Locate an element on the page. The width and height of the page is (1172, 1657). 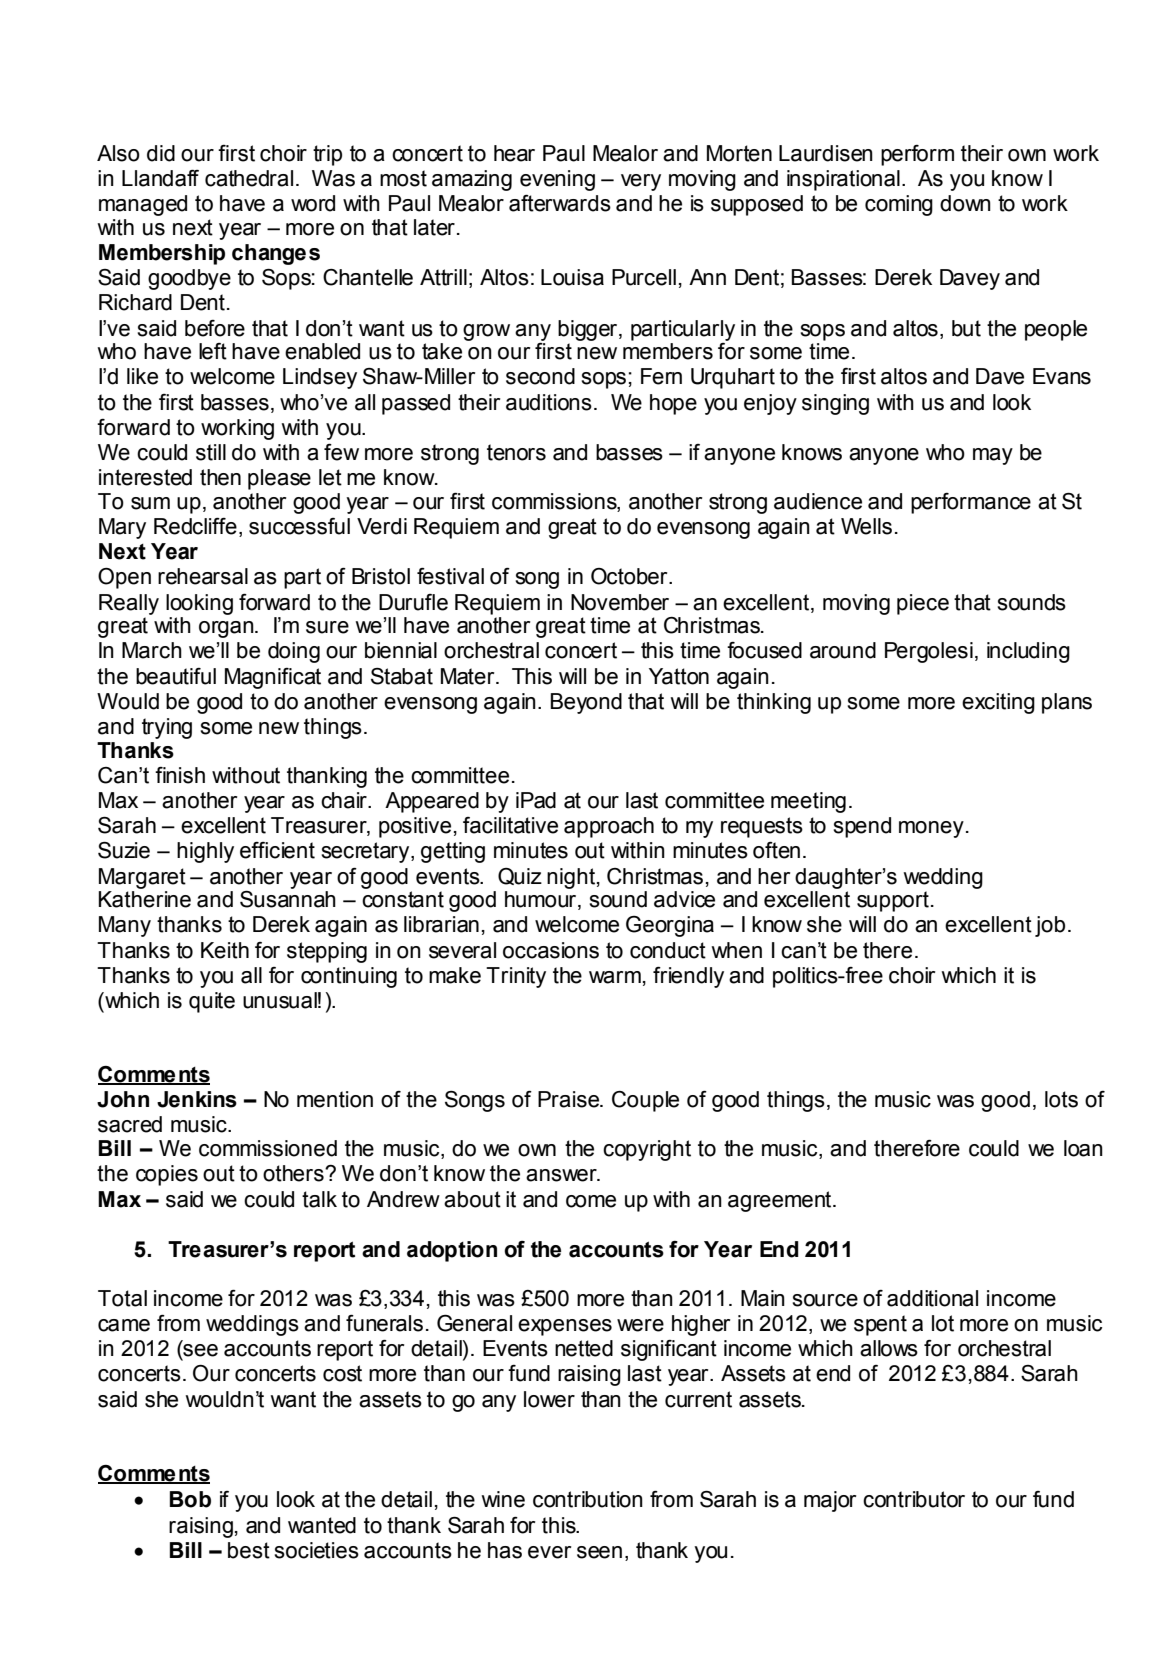
Bob is located at coordinates (190, 1499).
